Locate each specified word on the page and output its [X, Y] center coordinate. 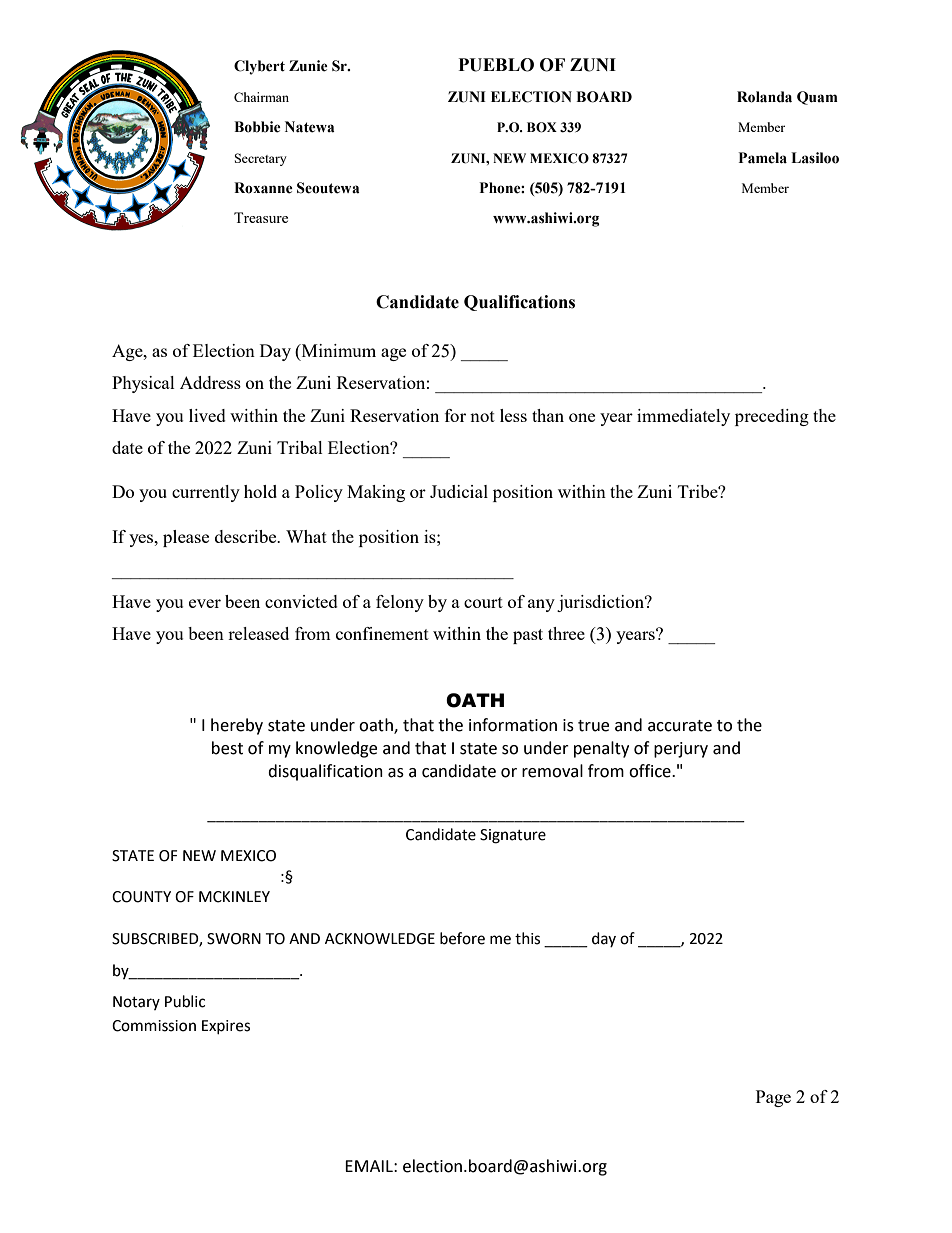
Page [773, 1098]
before [462, 938]
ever [205, 603]
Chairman [261, 97]
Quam [817, 98]
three [566, 633]
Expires [226, 1027]
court [483, 602]
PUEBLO [496, 65]
